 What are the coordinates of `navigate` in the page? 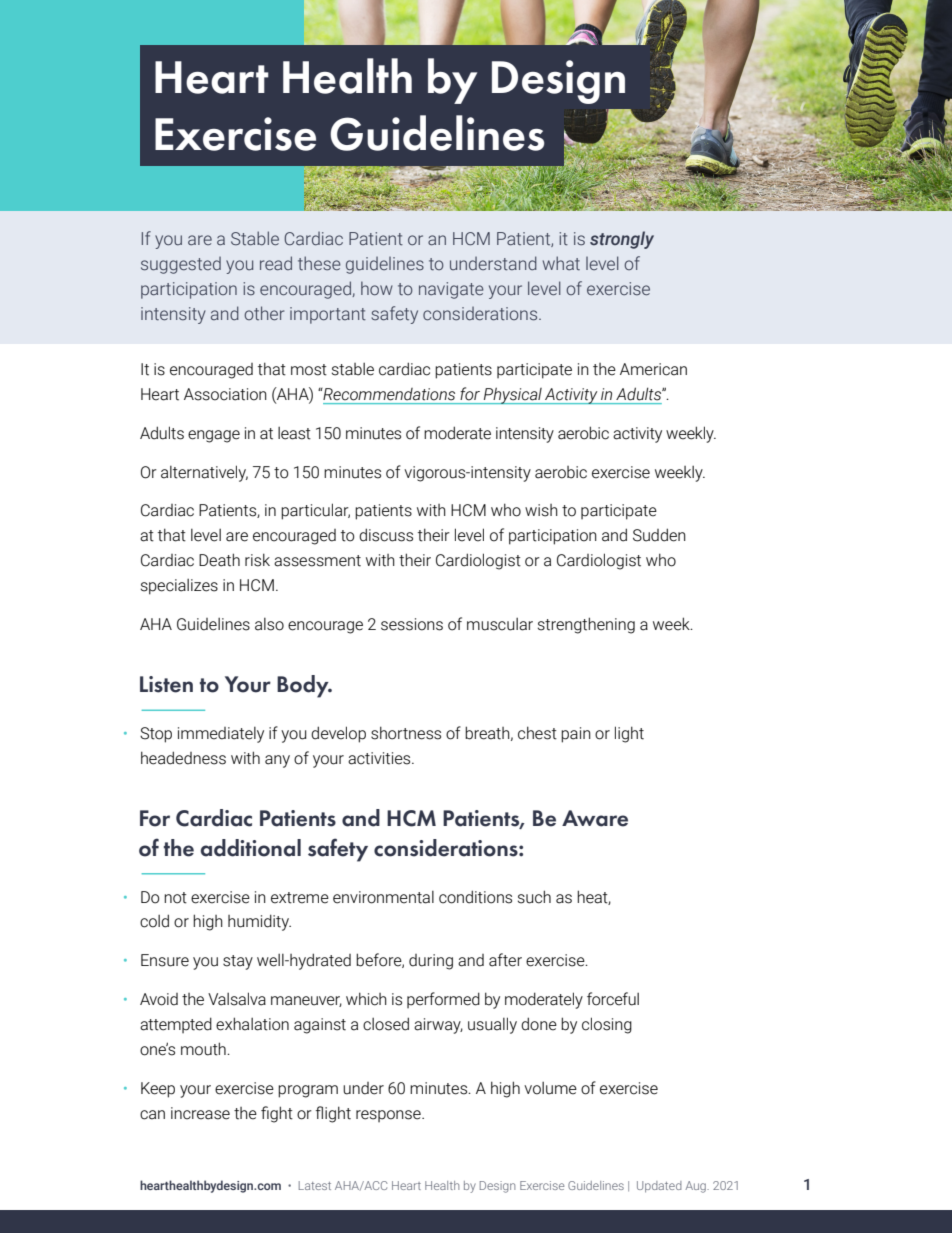 It's located at (451, 290).
